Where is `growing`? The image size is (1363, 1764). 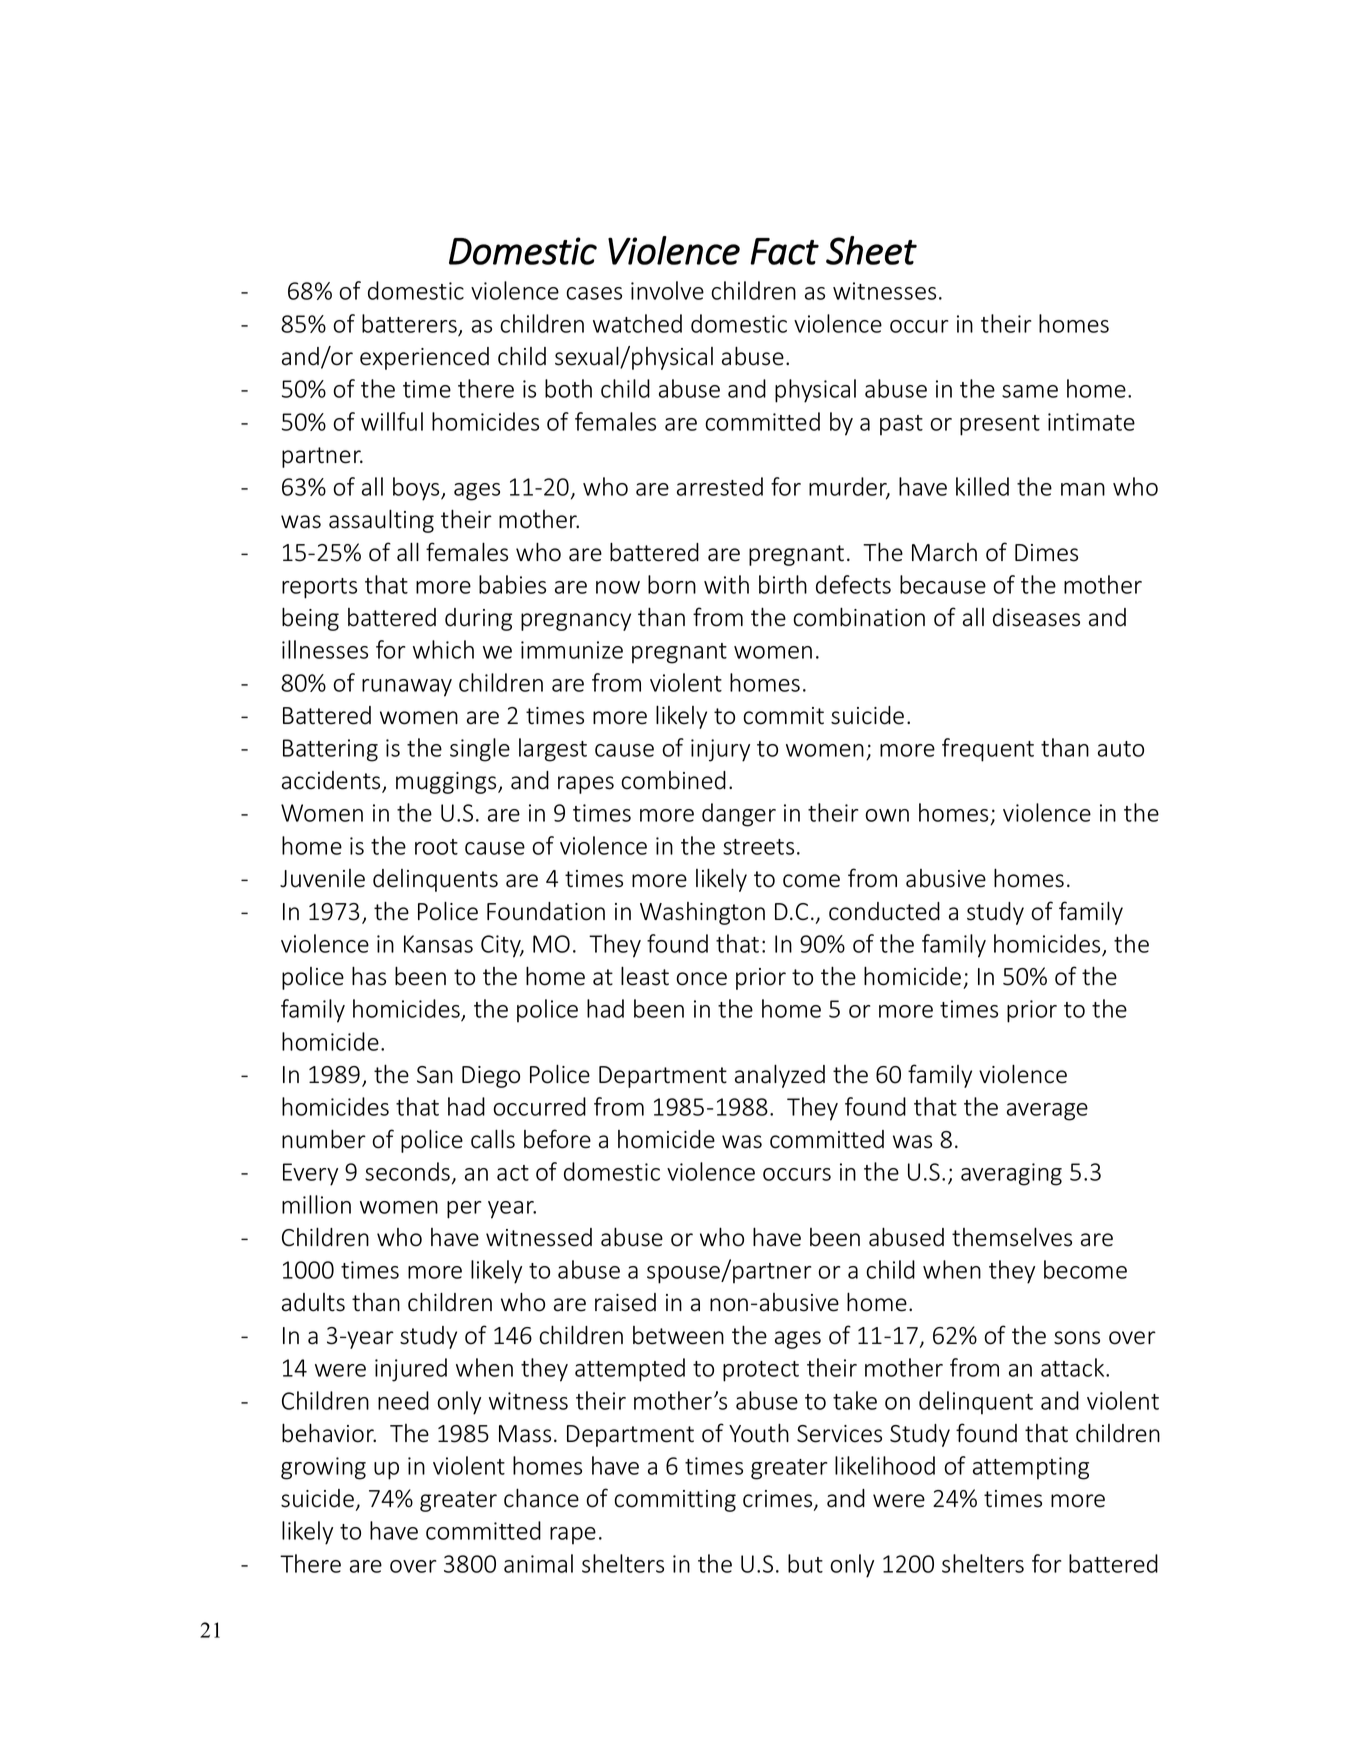
growing is located at coordinates (323, 1468).
